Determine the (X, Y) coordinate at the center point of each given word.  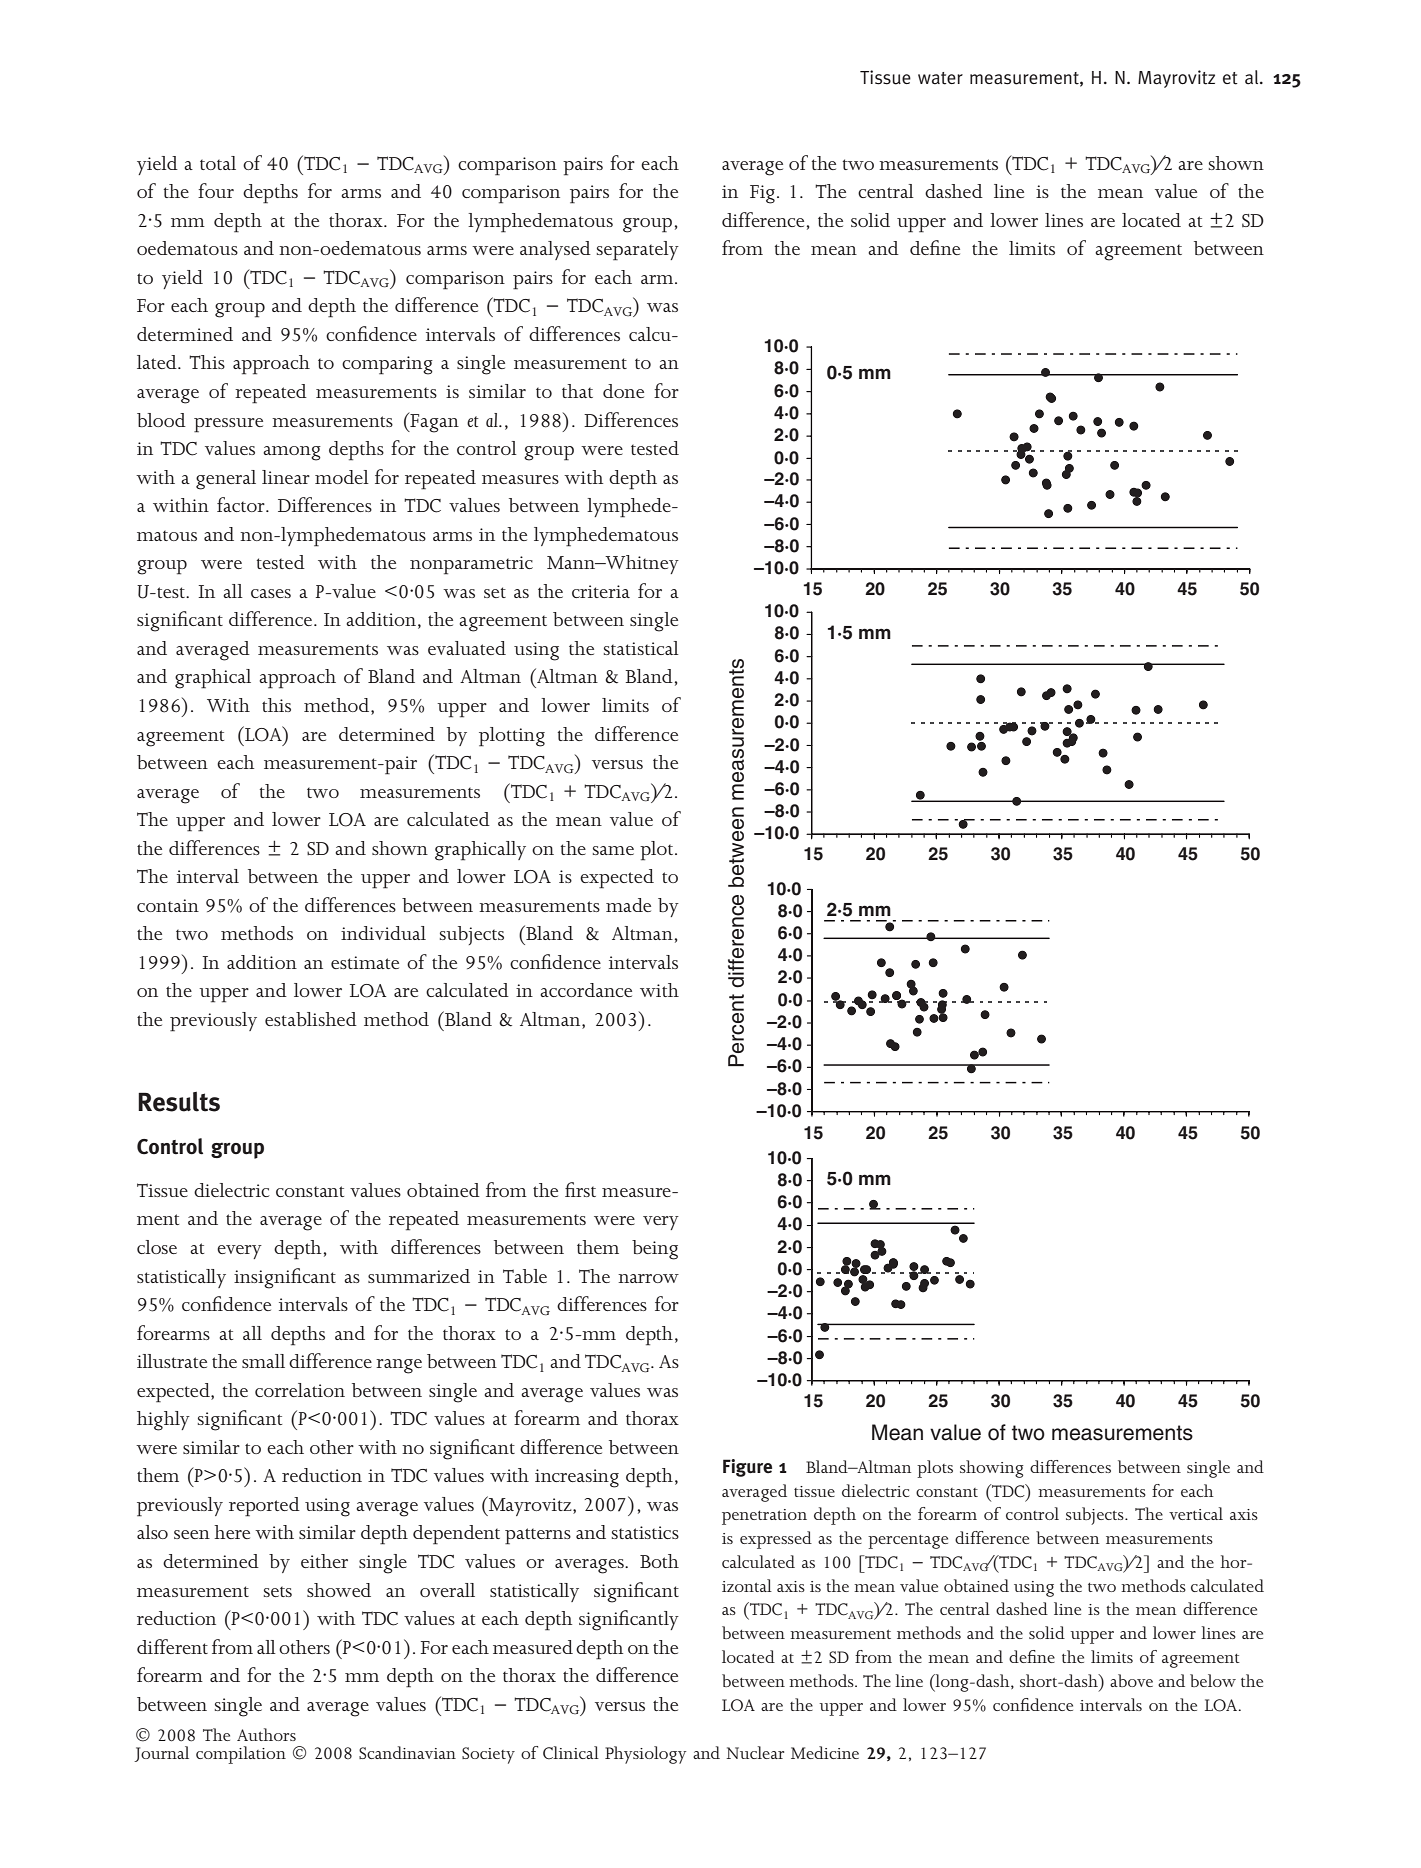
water (940, 78)
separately (638, 251)
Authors (266, 1734)
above (1131, 1680)
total (218, 163)
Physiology (645, 1755)
